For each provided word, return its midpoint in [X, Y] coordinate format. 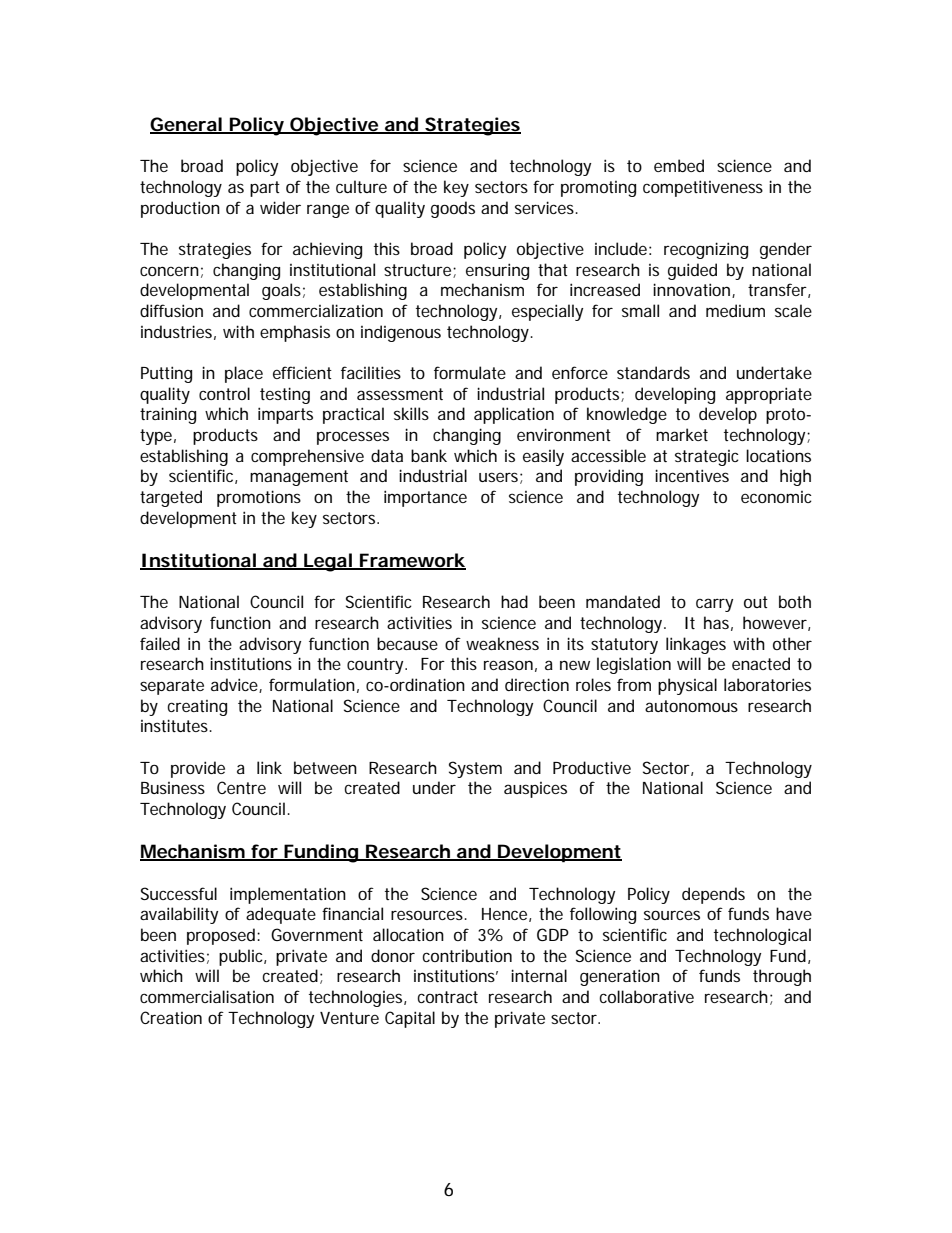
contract [447, 997]
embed [679, 165]
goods [453, 209]
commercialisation [207, 996]
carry [714, 605]
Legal [327, 562]
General [186, 125]
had [514, 601]
